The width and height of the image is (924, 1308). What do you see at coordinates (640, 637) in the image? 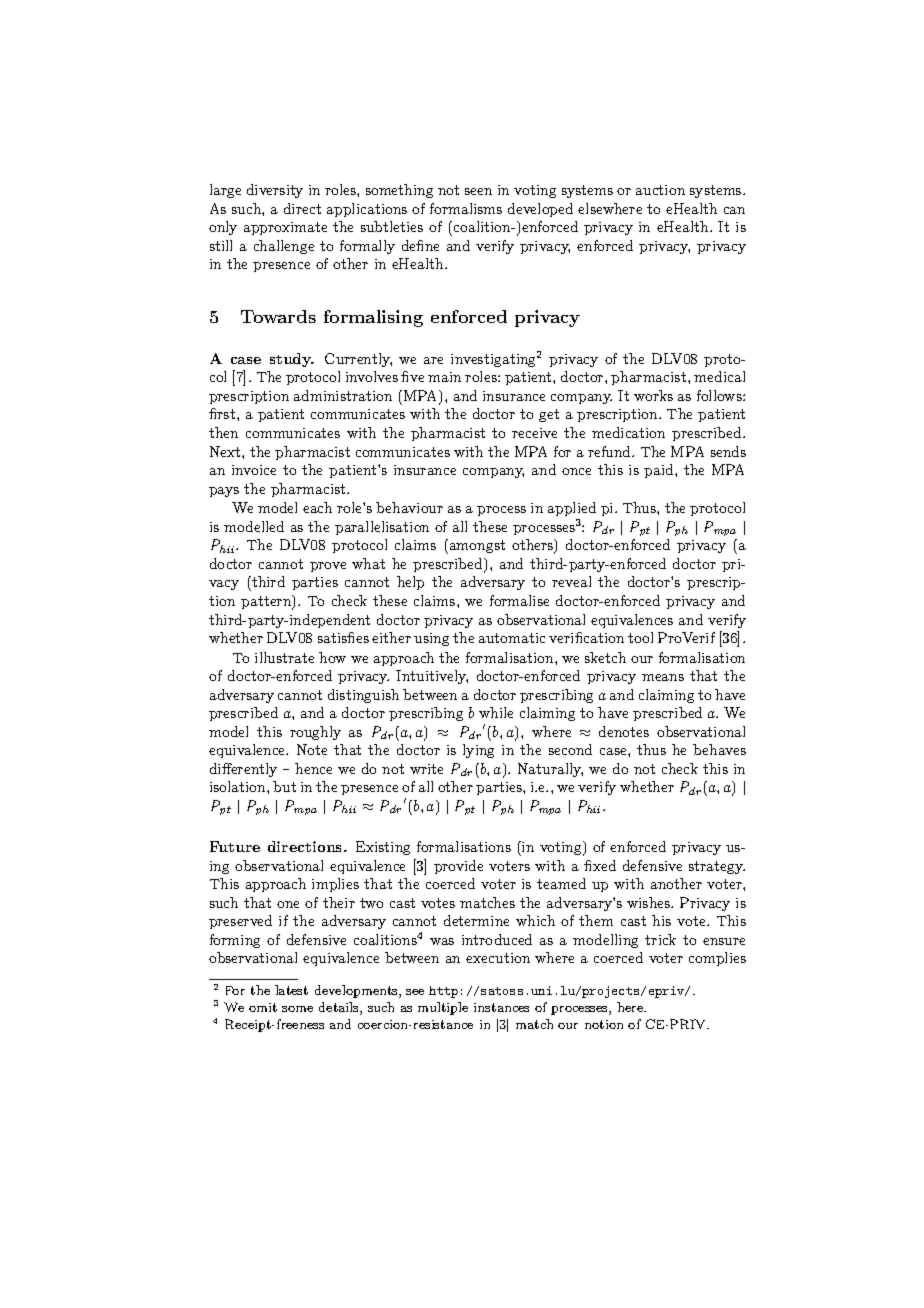
I see `tool` at bounding box center [640, 637].
